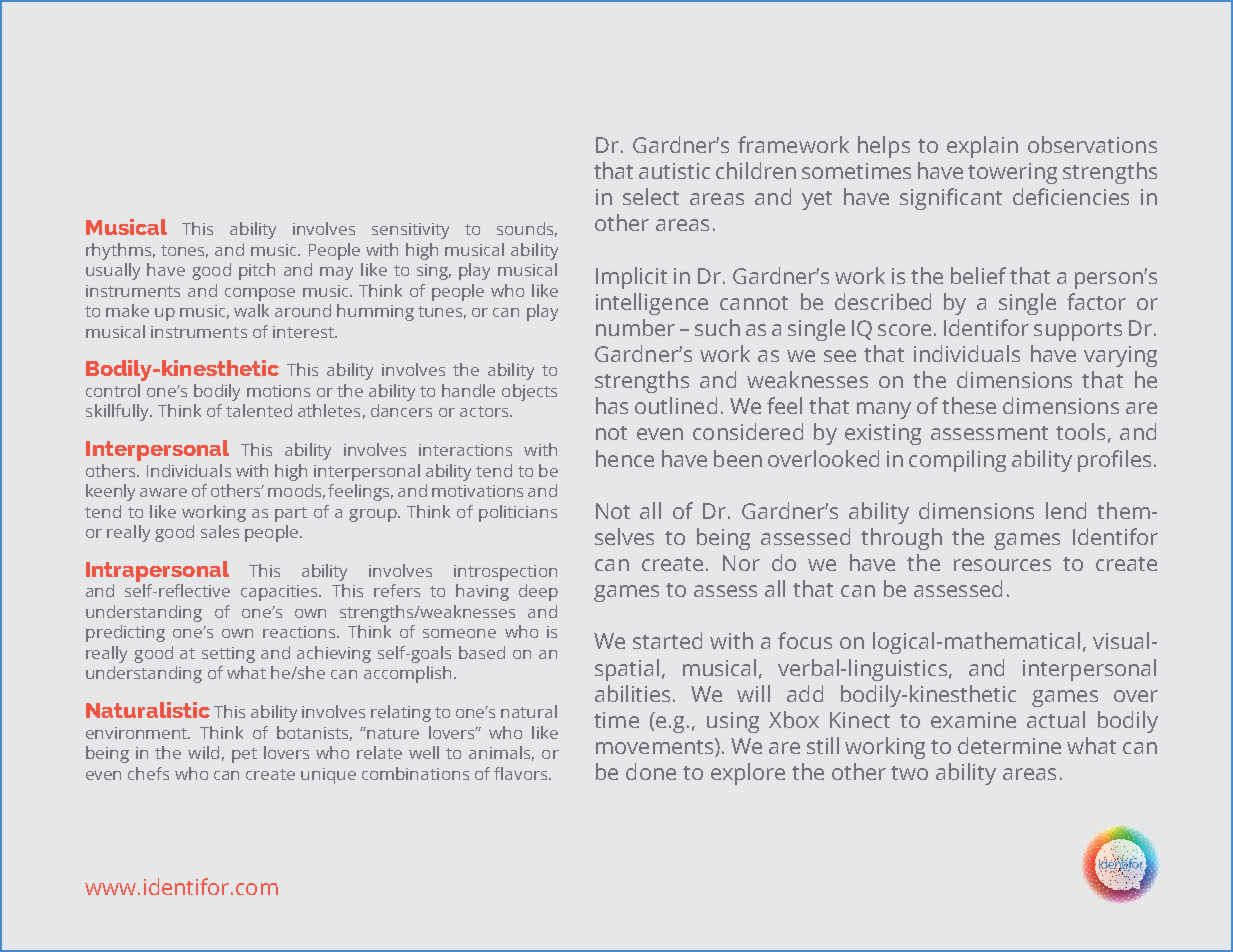 The height and width of the screenshot is (952, 1233). I want to click on autistic, so click(674, 171).
